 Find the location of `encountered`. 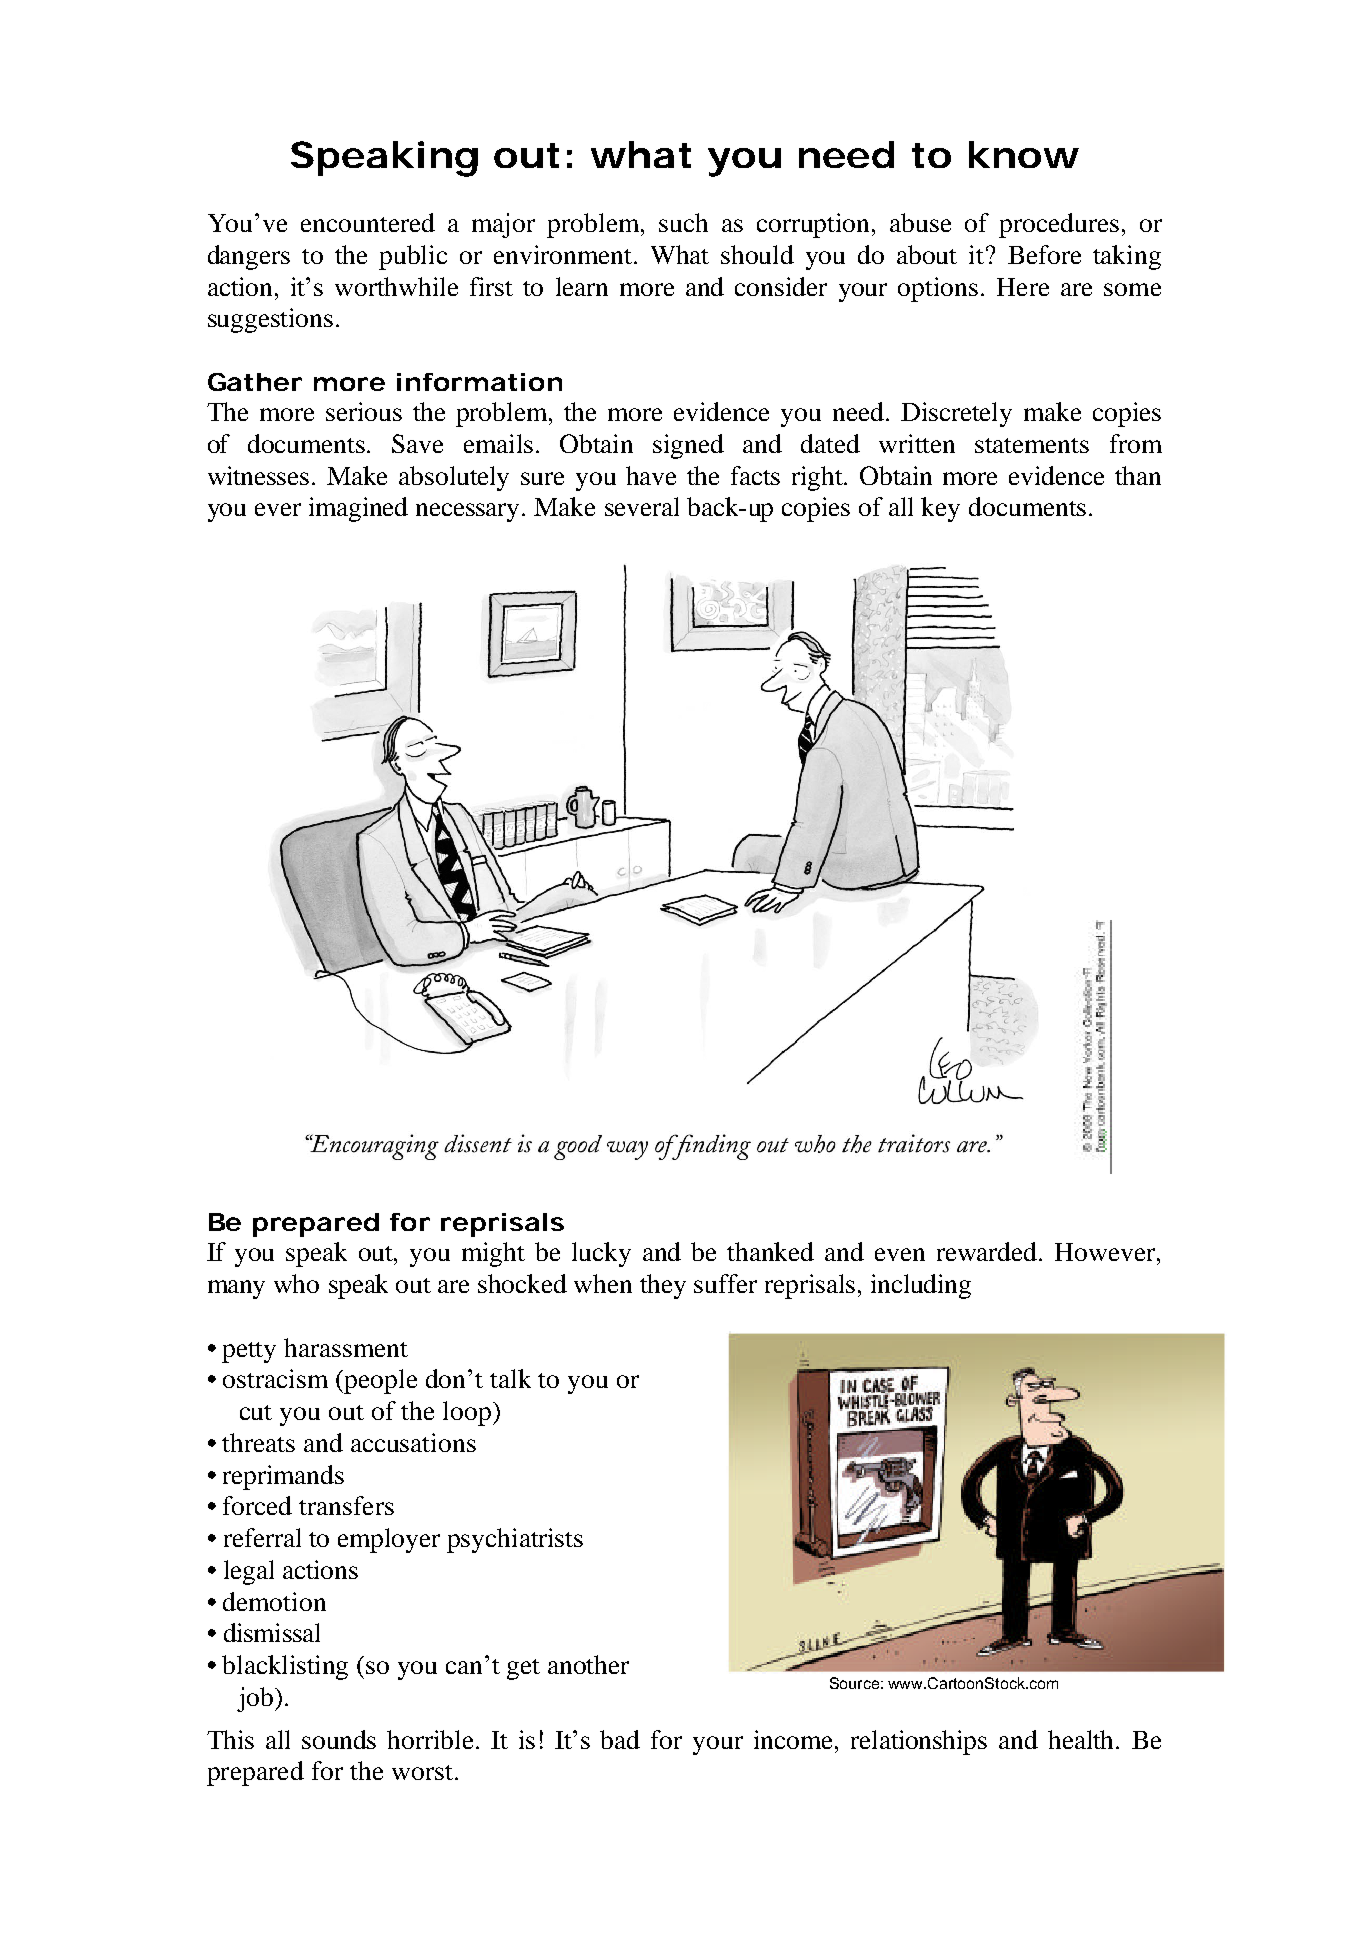

encountered is located at coordinates (368, 222).
